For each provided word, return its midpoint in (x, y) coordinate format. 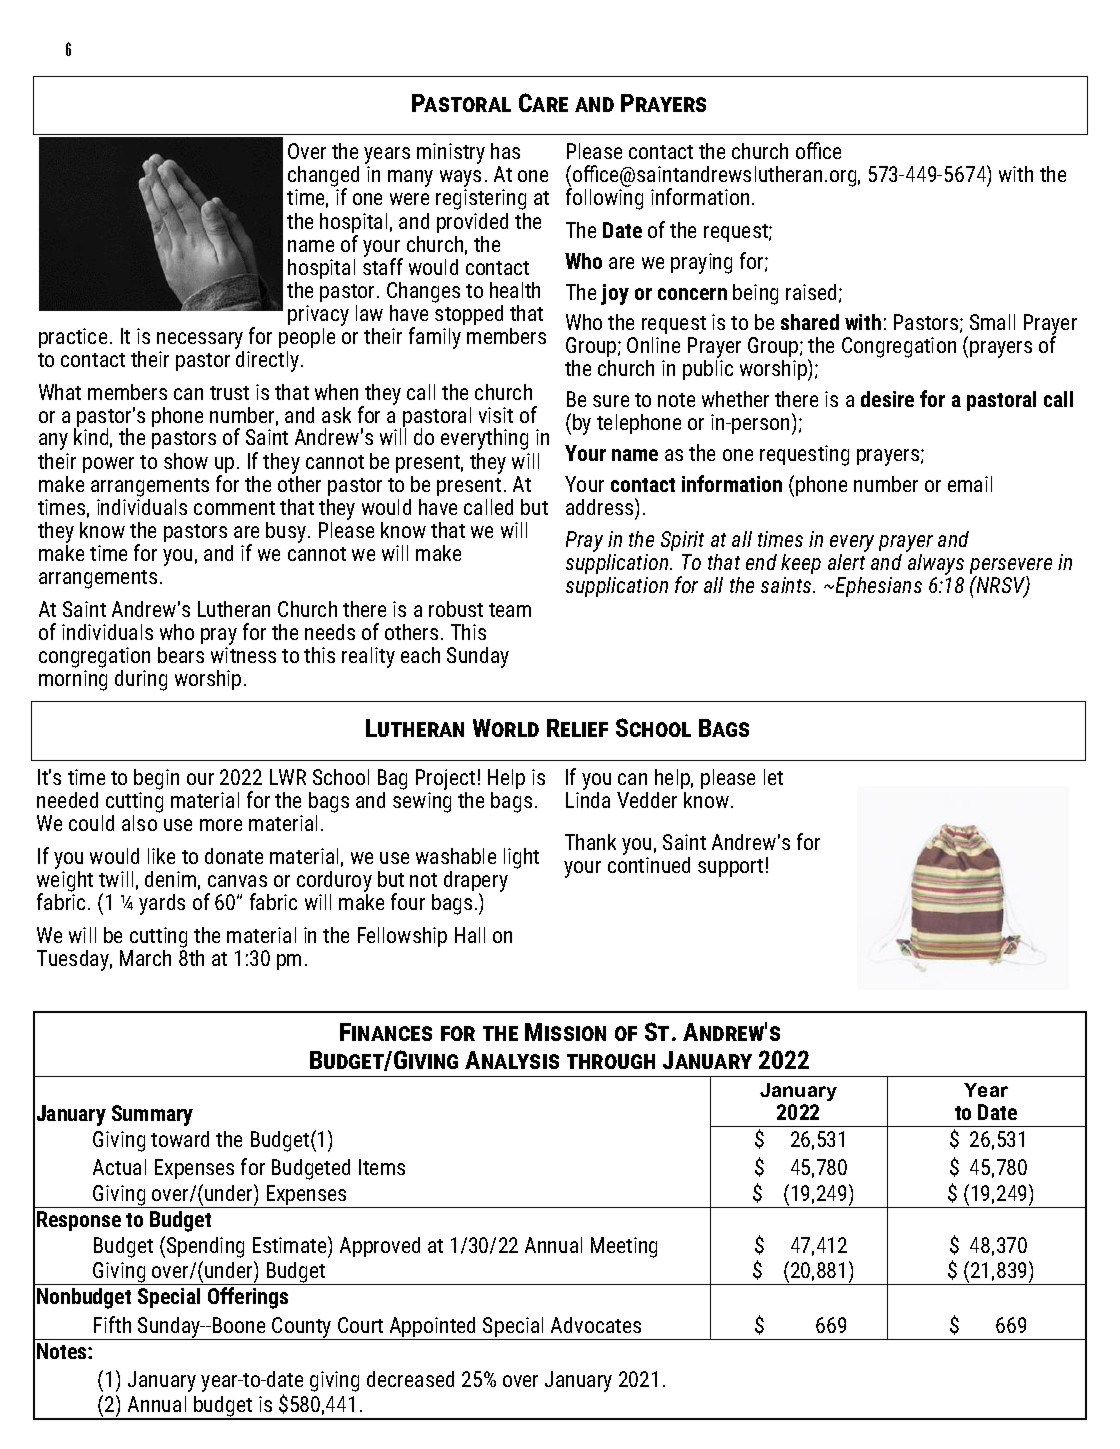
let (773, 777)
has (505, 151)
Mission (565, 1032)
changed (323, 178)
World (506, 728)
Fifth (112, 1324)
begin (156, 781)
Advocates (596, 1325)
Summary (152, 1115)
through (611, 1061)
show (186, 461)
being (755, 294)
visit (496, 415)
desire (887, 399)
